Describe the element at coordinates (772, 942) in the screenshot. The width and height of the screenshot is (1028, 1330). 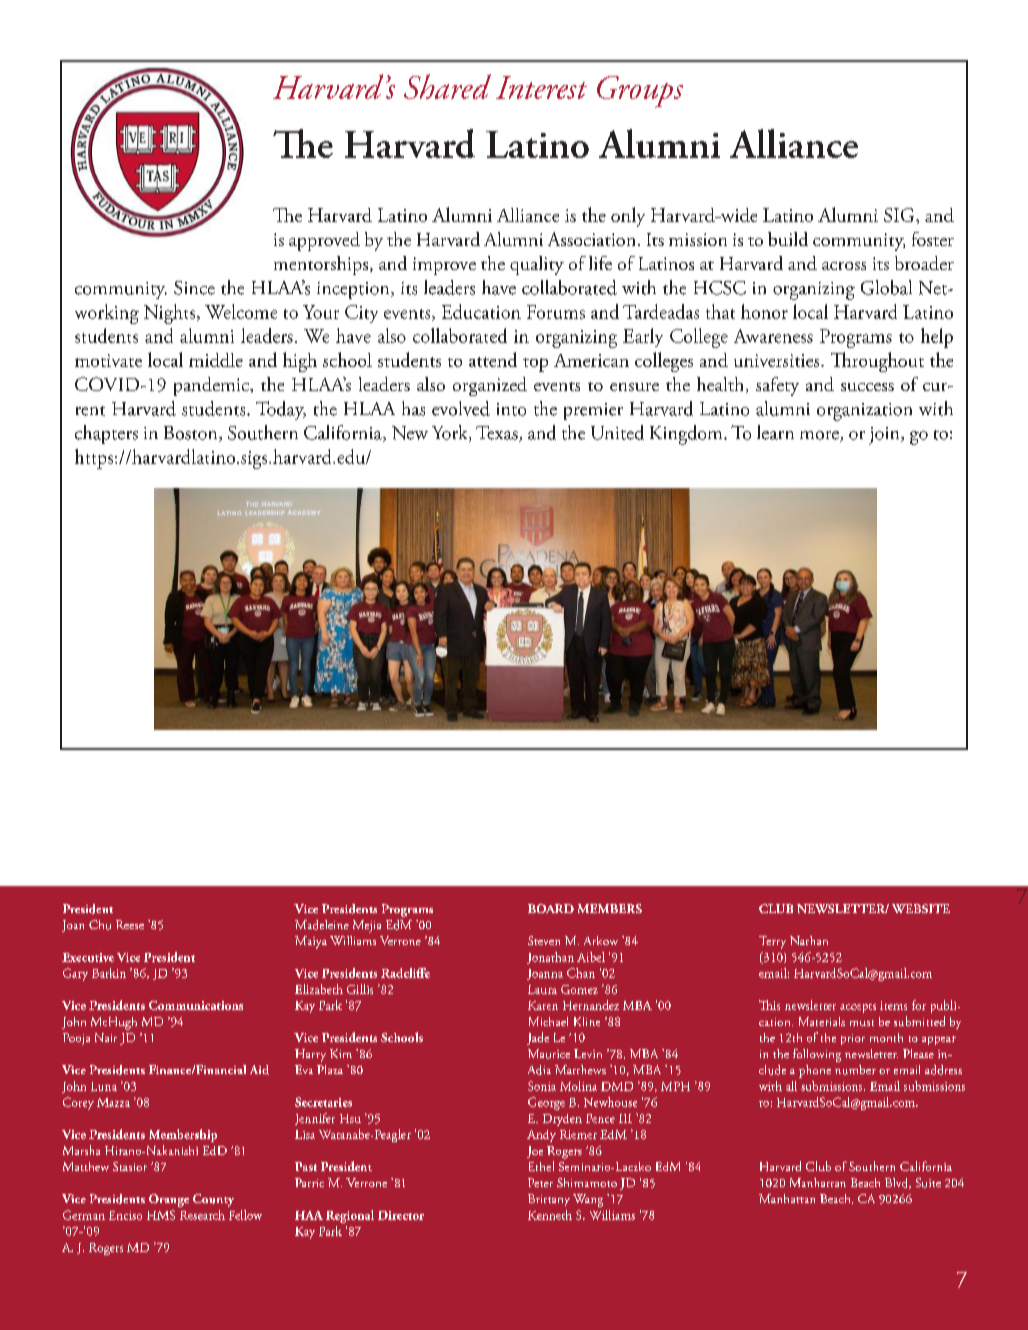
I see `Terry` at that location.
